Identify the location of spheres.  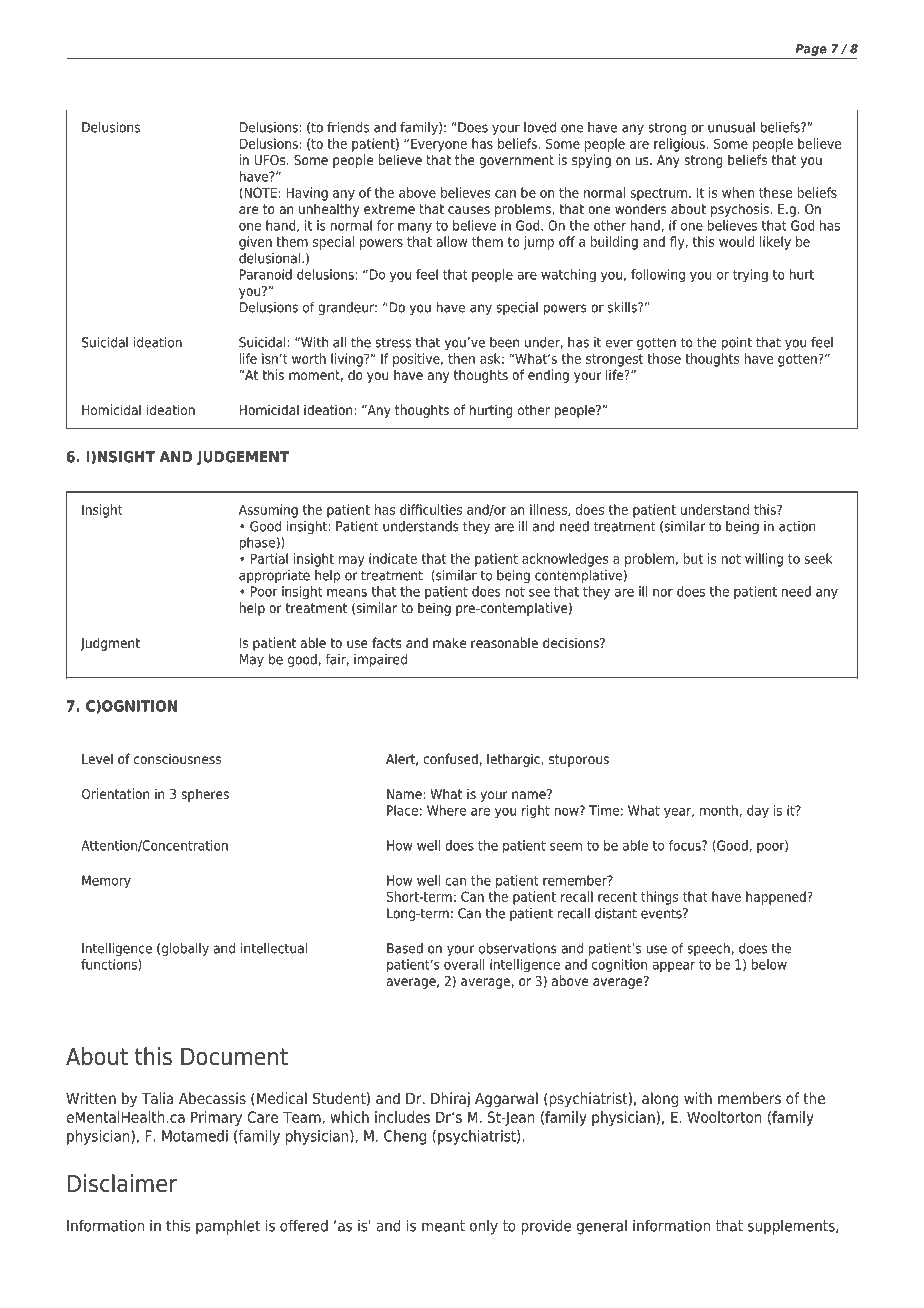
(205, 795).
